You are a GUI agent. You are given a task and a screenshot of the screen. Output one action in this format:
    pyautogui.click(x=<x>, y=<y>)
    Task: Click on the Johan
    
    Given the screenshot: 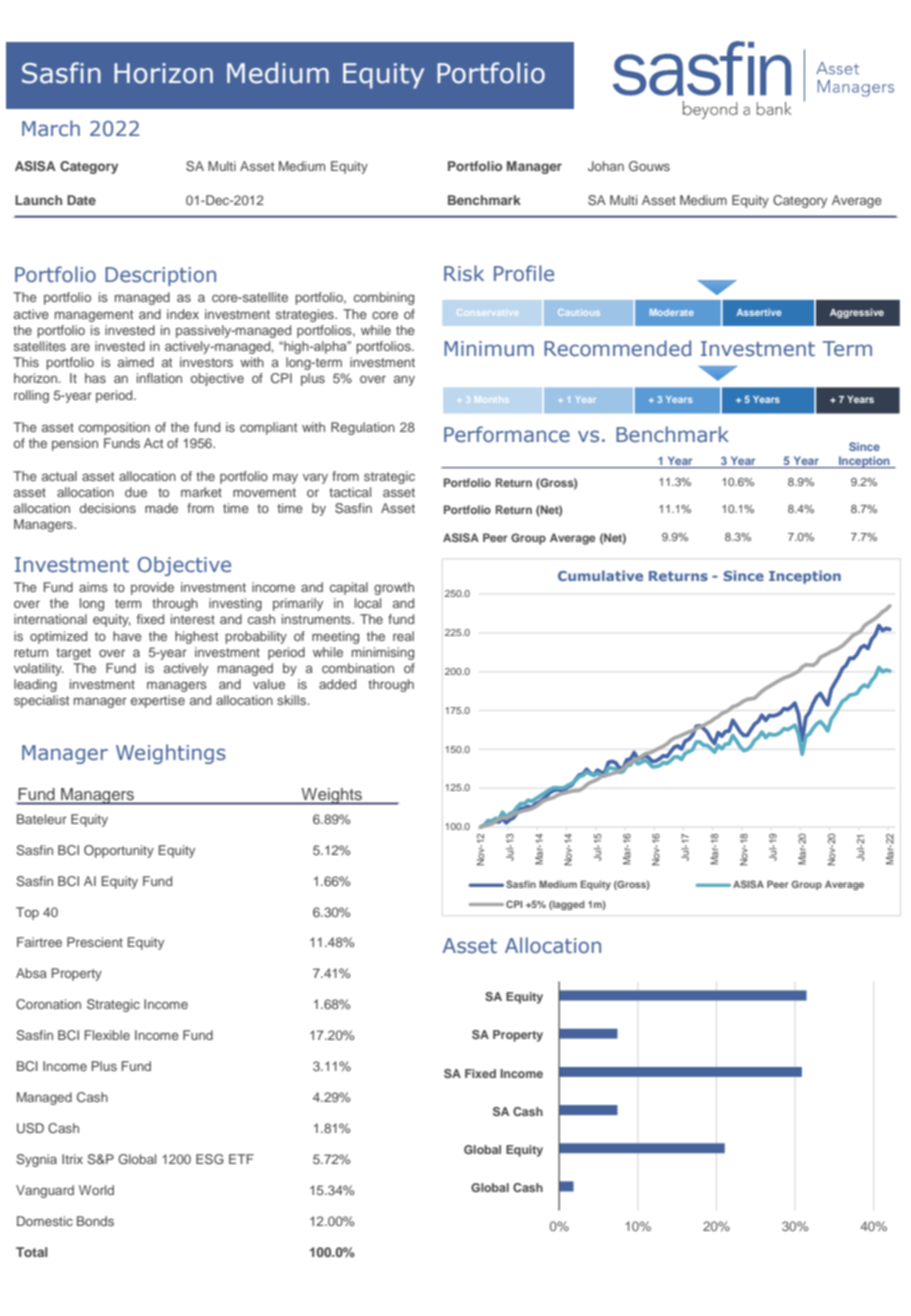 What is the action you would take?
    pyautogui.click(x=606, y=166)
